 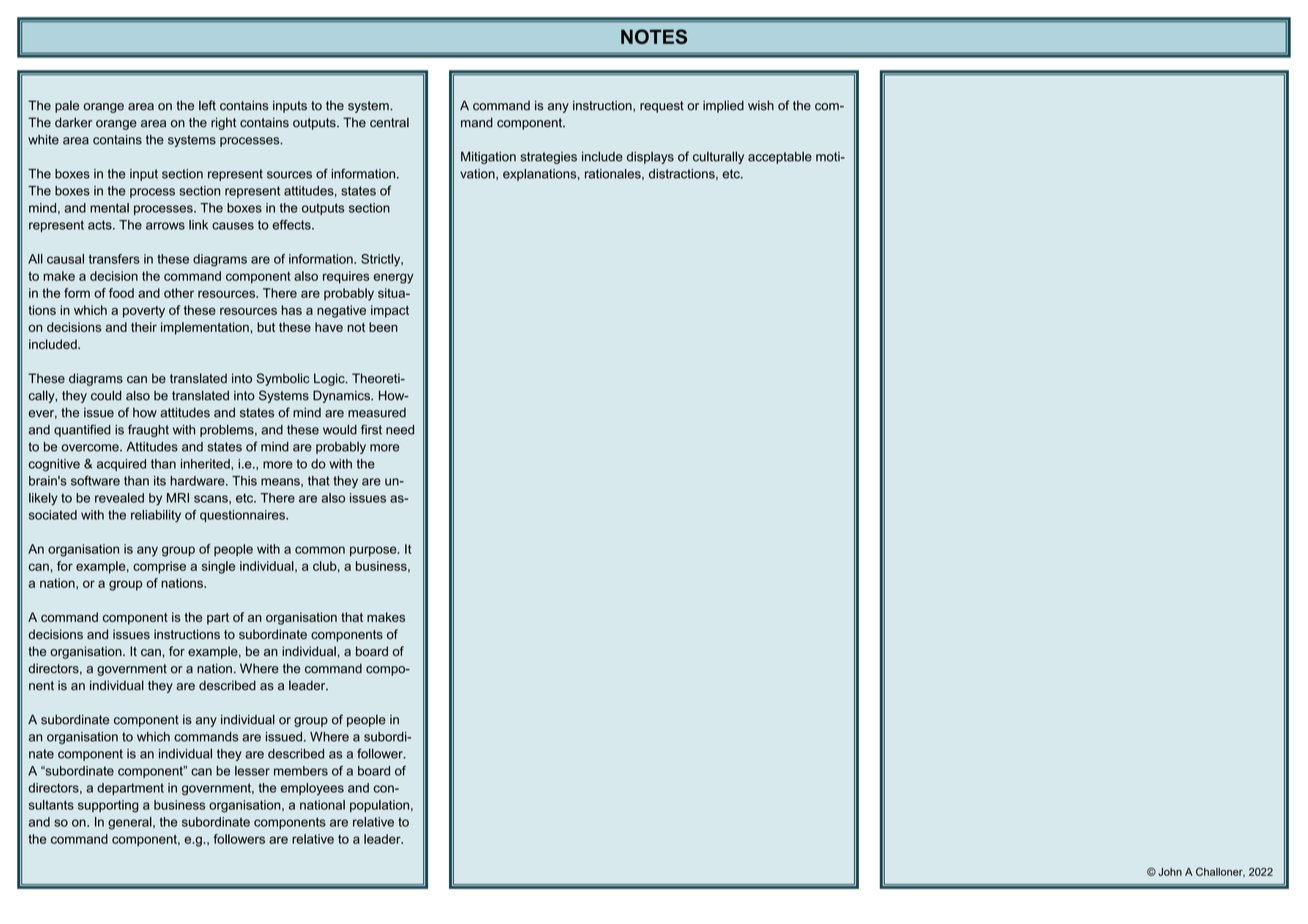 I want to click on John, so click(x=1170, y=872).
